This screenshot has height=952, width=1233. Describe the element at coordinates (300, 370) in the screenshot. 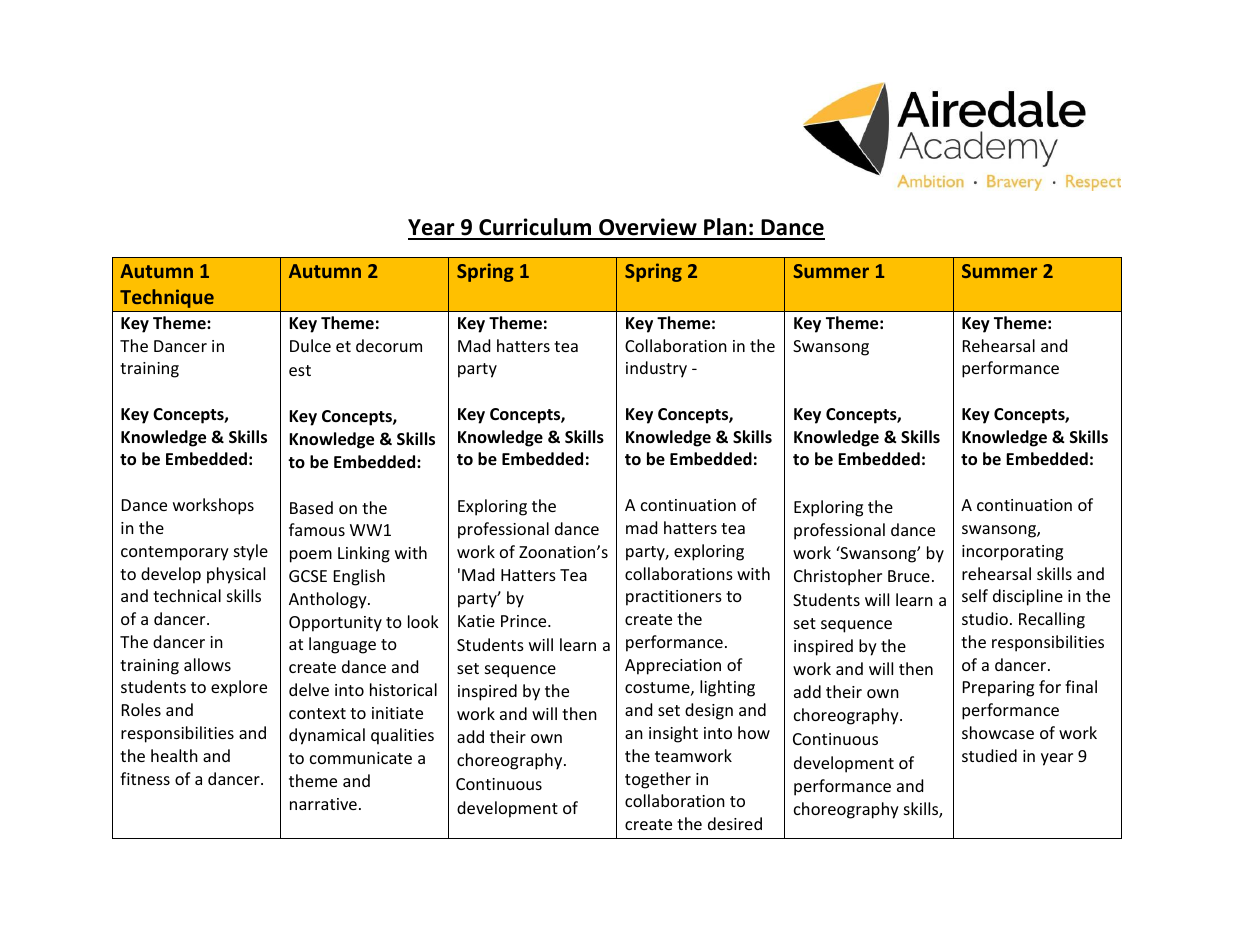

I see `est` at that location.
